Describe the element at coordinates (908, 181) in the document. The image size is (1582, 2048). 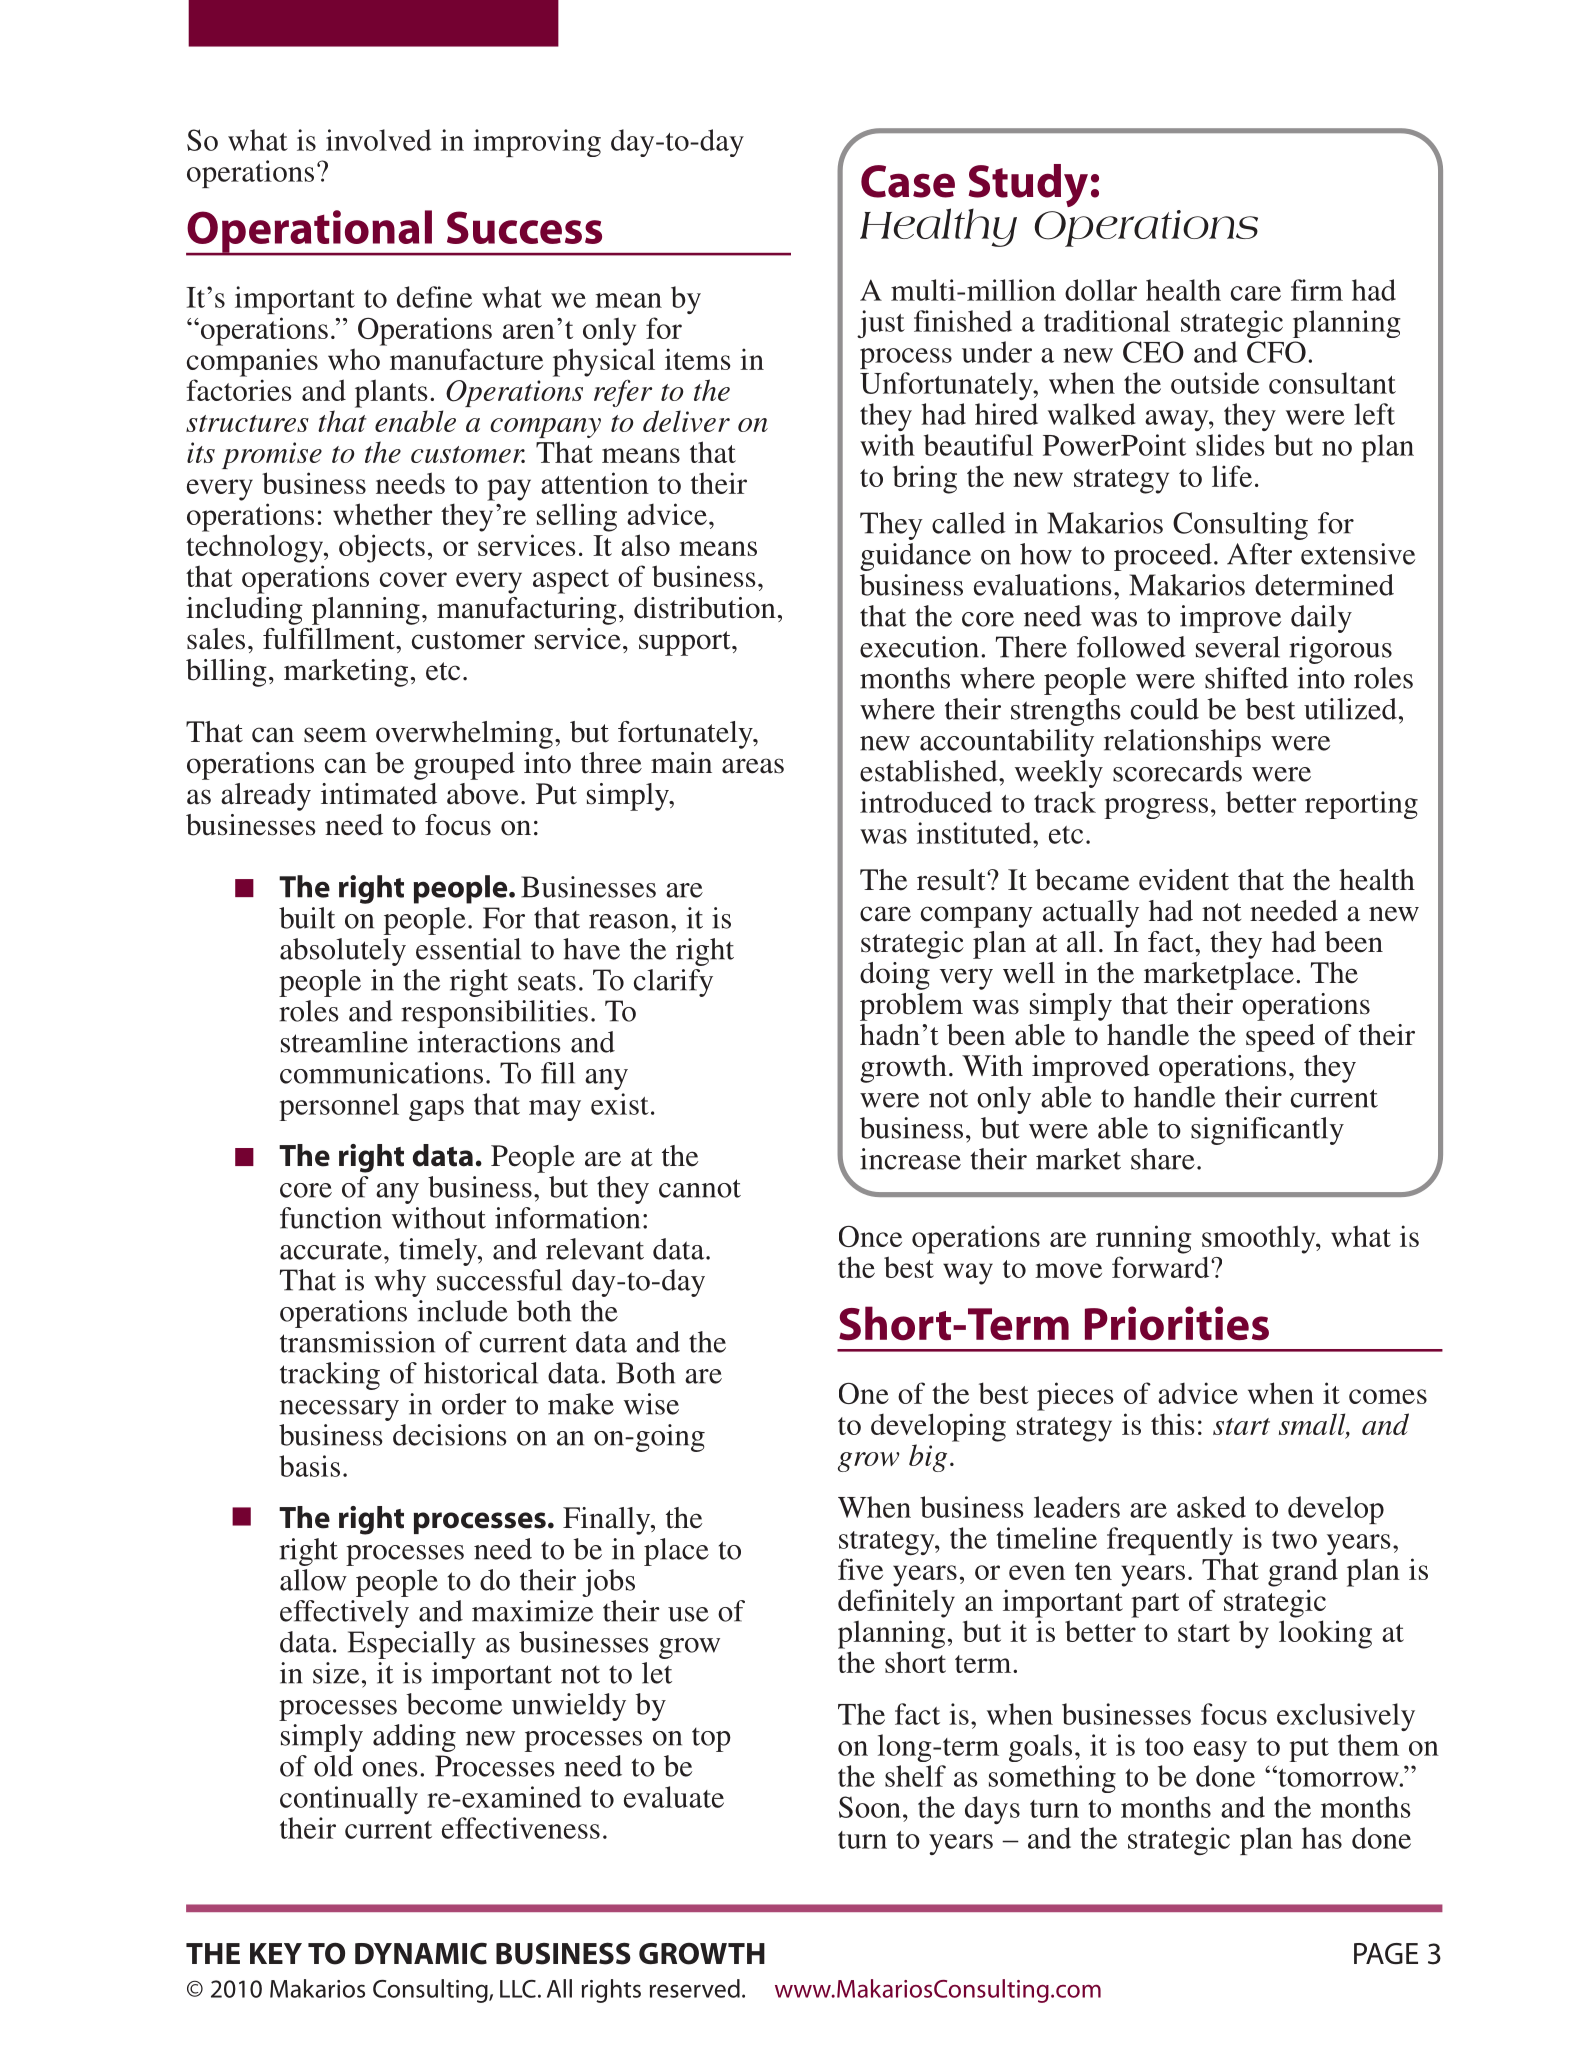
I see `Case` at that location.
